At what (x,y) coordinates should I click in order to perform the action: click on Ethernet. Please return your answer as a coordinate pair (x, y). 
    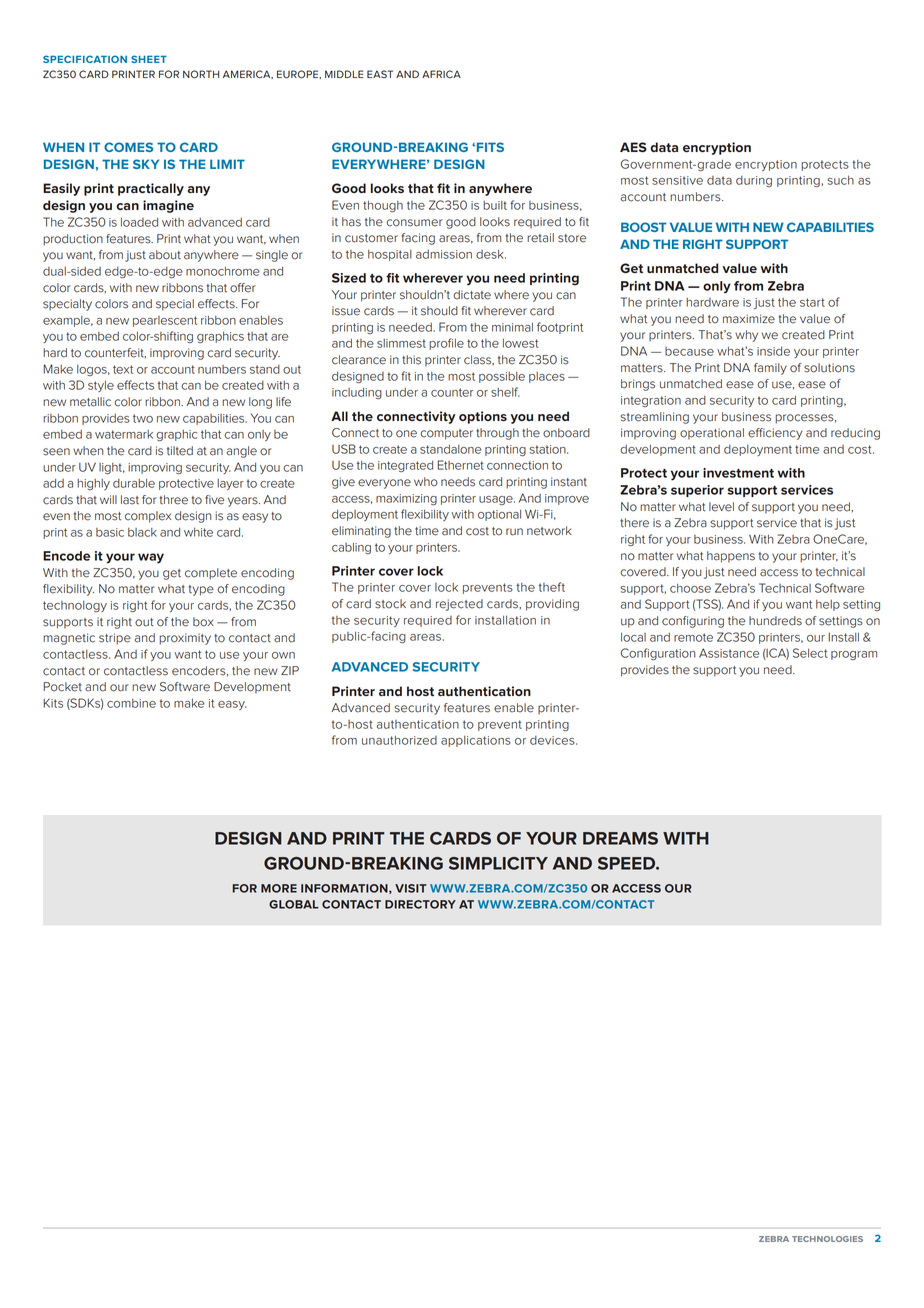
    Looking at the image, I should click on (461, 465).
